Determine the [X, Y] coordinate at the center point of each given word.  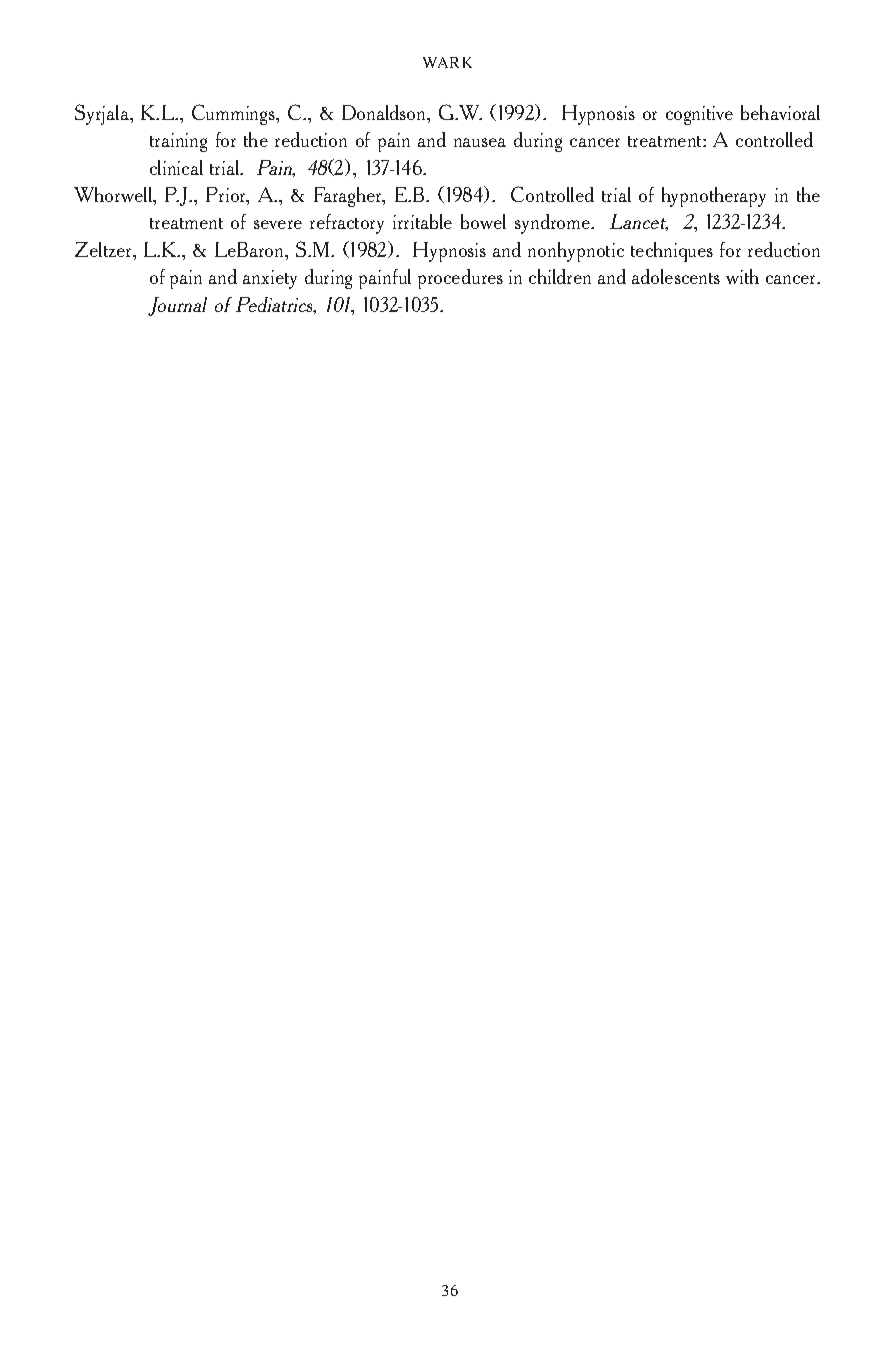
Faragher [349, 197]
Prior [227, 196]
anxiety [270, 279]
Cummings [235, 114]
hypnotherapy [714, 197]
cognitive [699, 115]
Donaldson [385, 112]
